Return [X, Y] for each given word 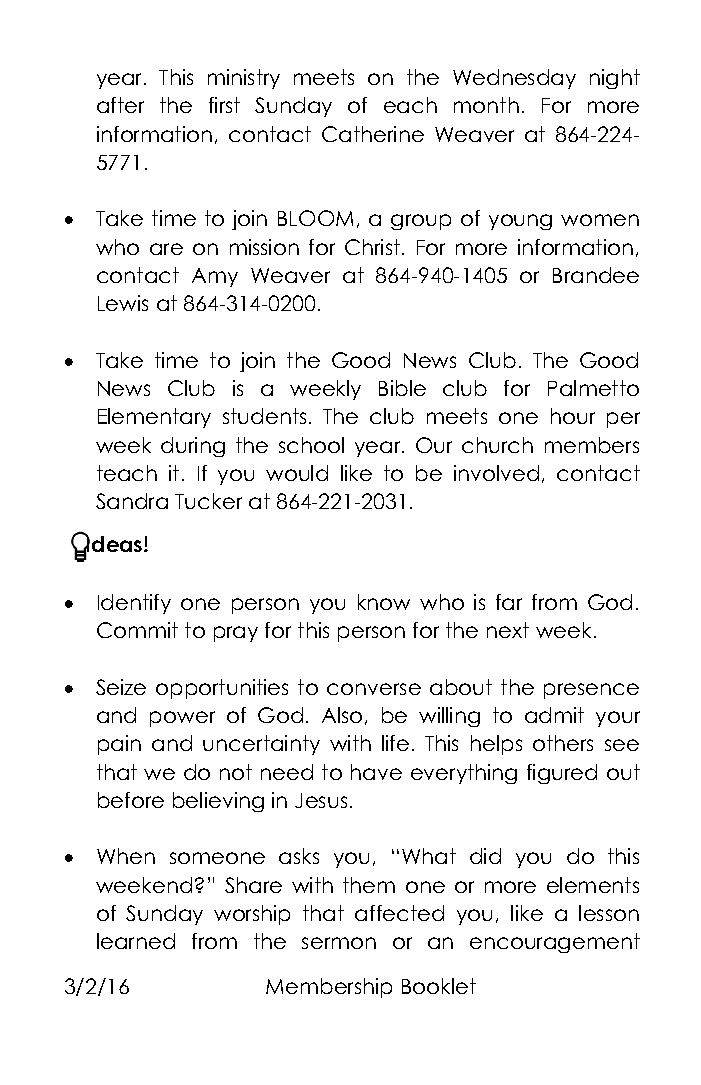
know [384, 602]
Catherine [373, 134]
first [224, 105]
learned [136, 941]
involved [496, 473]
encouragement [555, 943]
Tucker [208, 501]
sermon [339, 943]
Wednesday [514, 79]
